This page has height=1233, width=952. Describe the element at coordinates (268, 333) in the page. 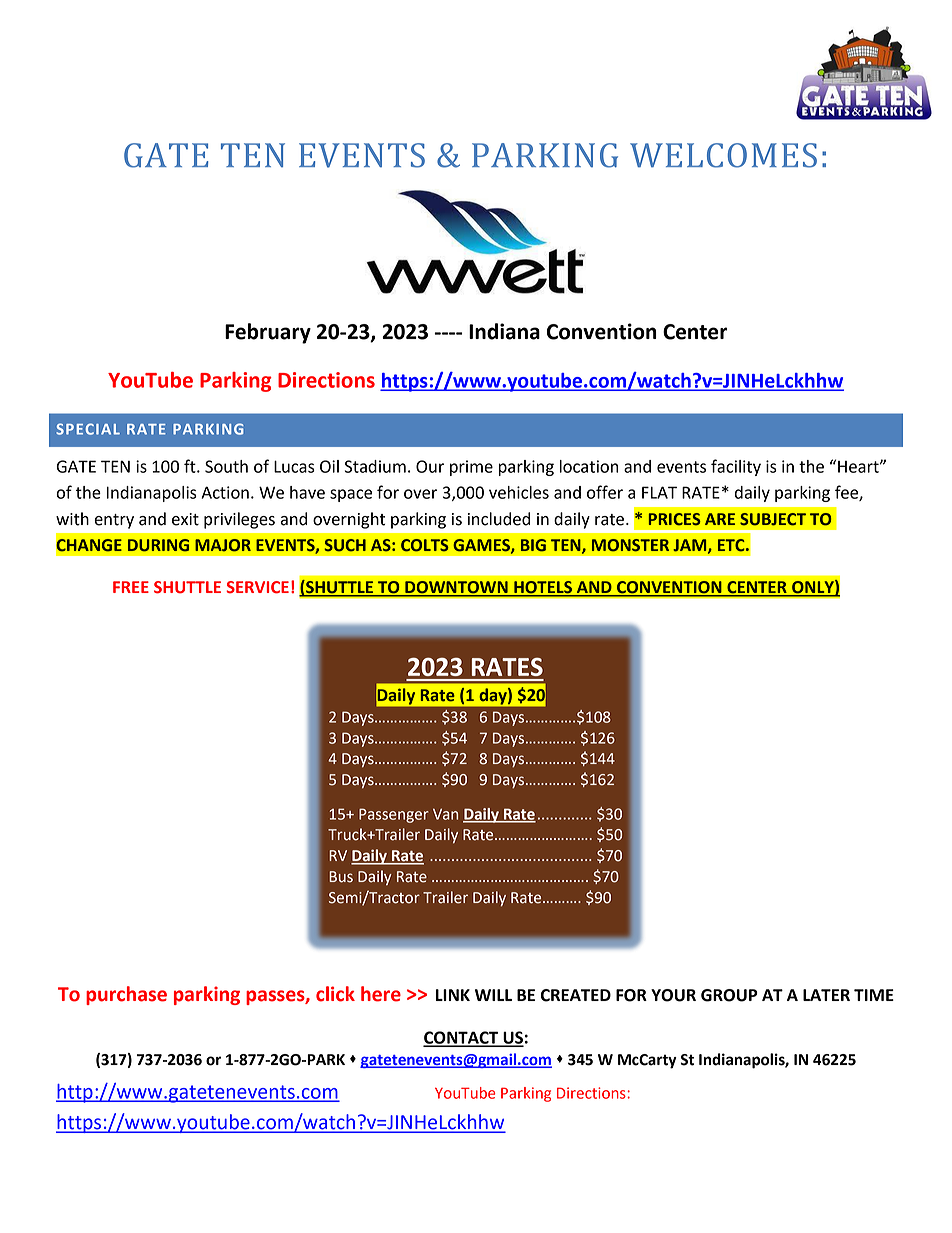

I see `February` at that location.
